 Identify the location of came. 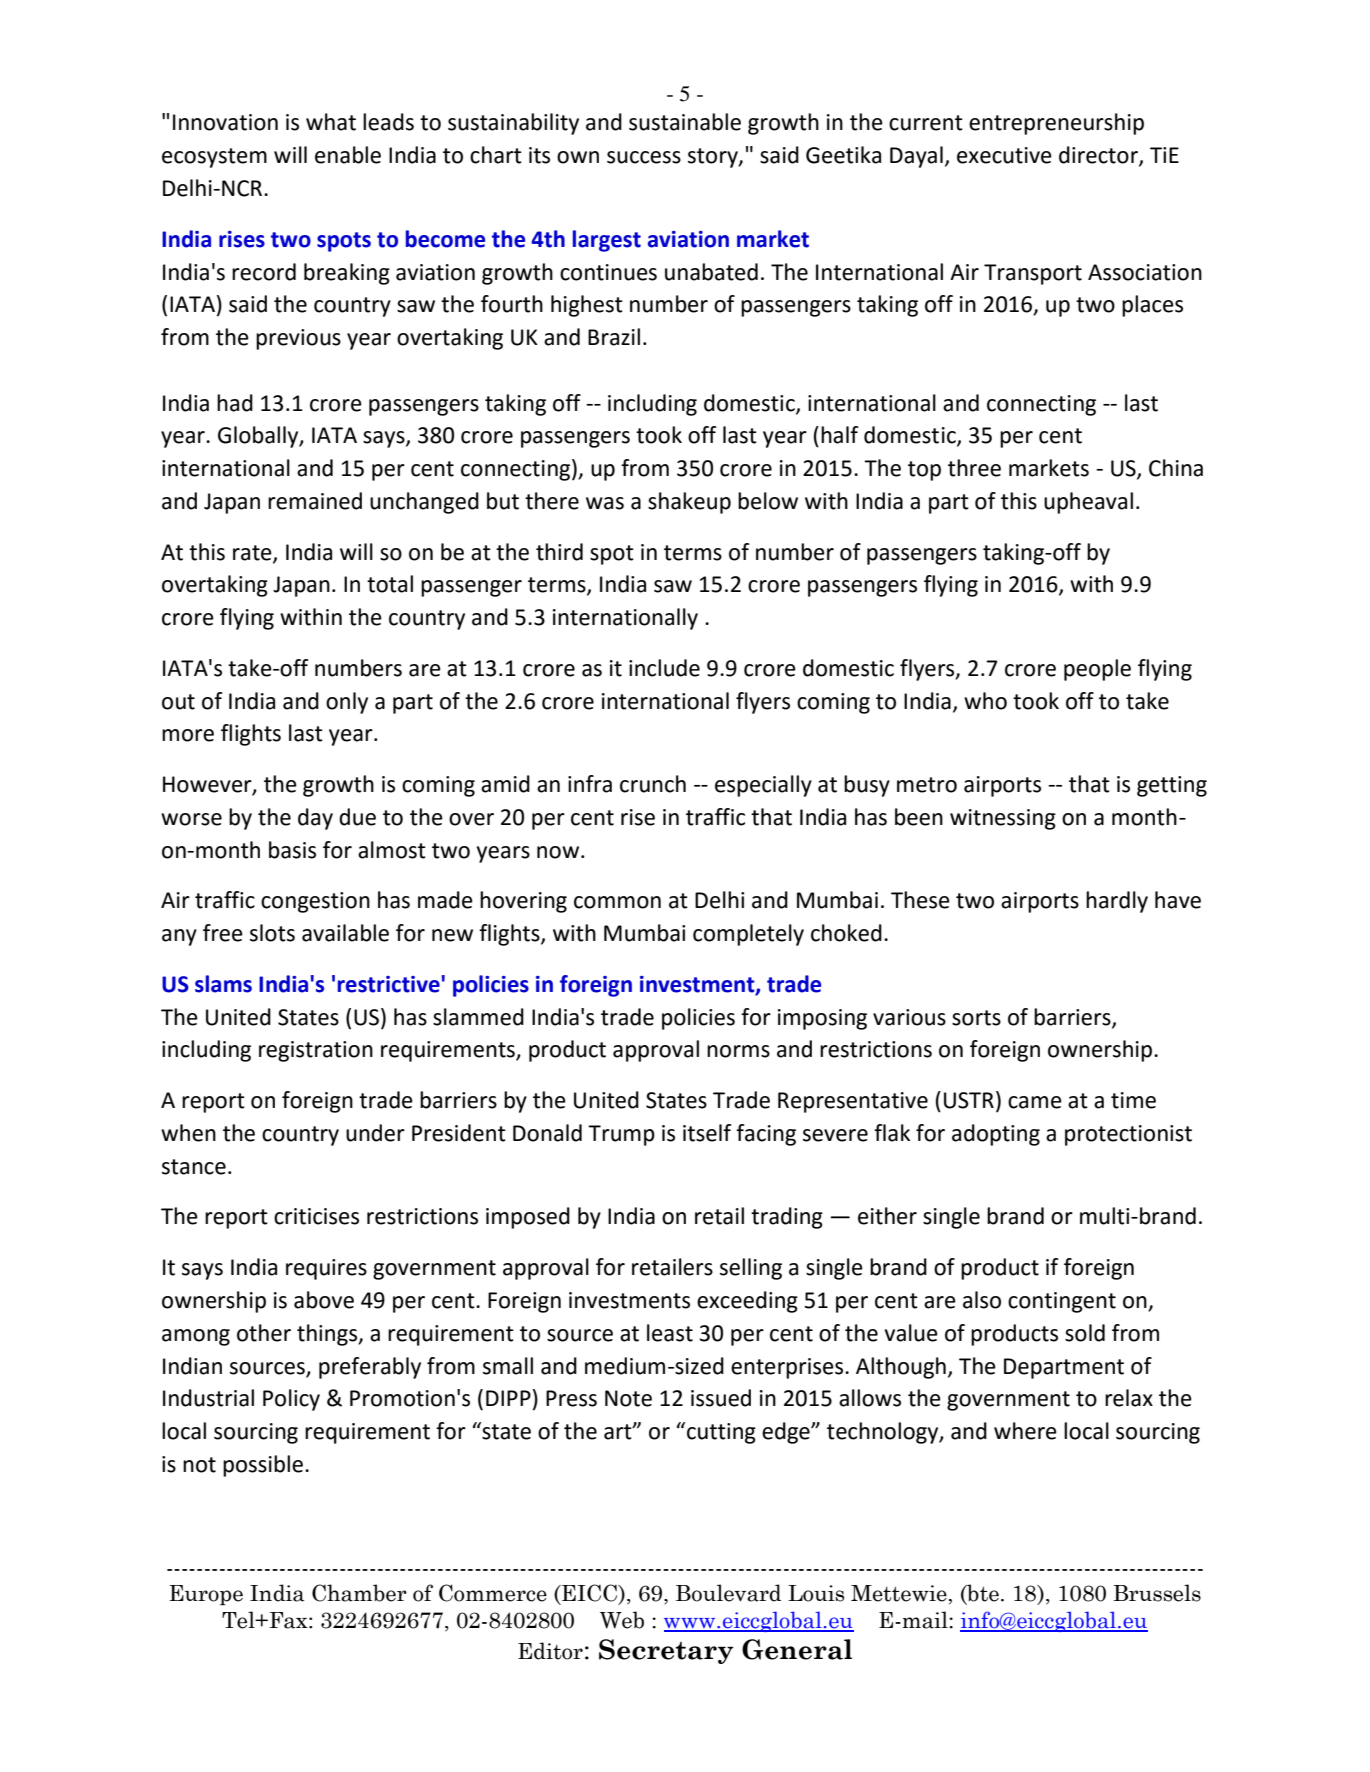
(1035, 1102).
